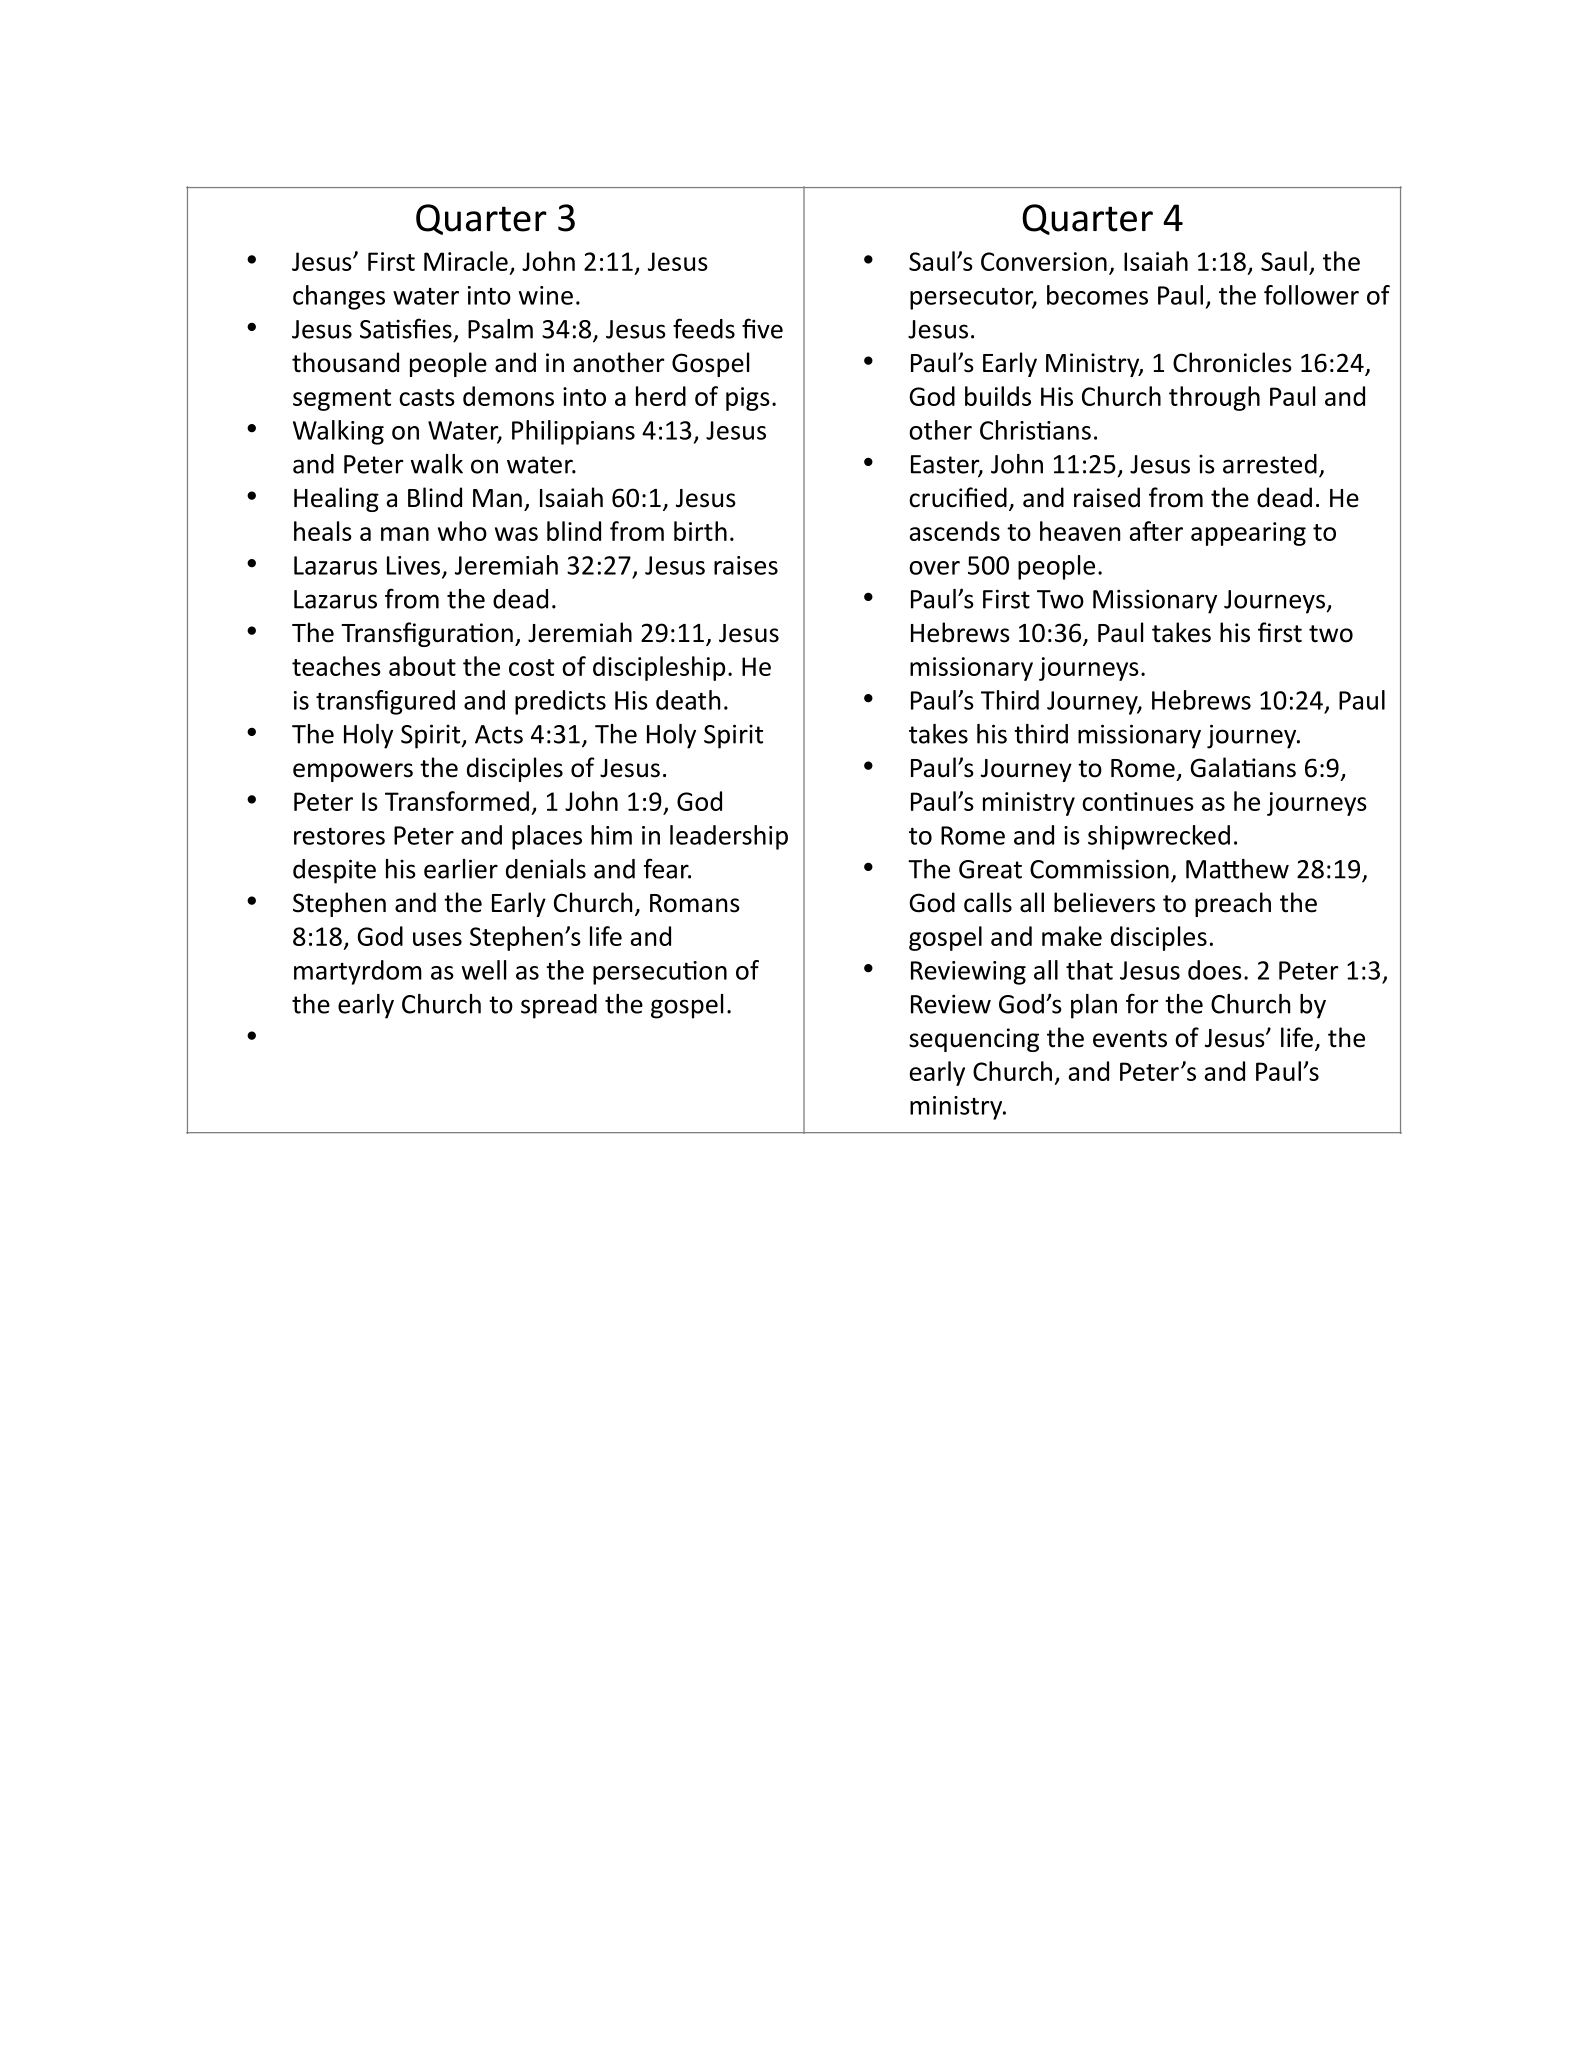 The width and height of the screenshot is (1588, 2056). What do you see at coordinates (974, 1040) in the screenshot?
I see `sequencing` at bounding box center [974, 1040].
